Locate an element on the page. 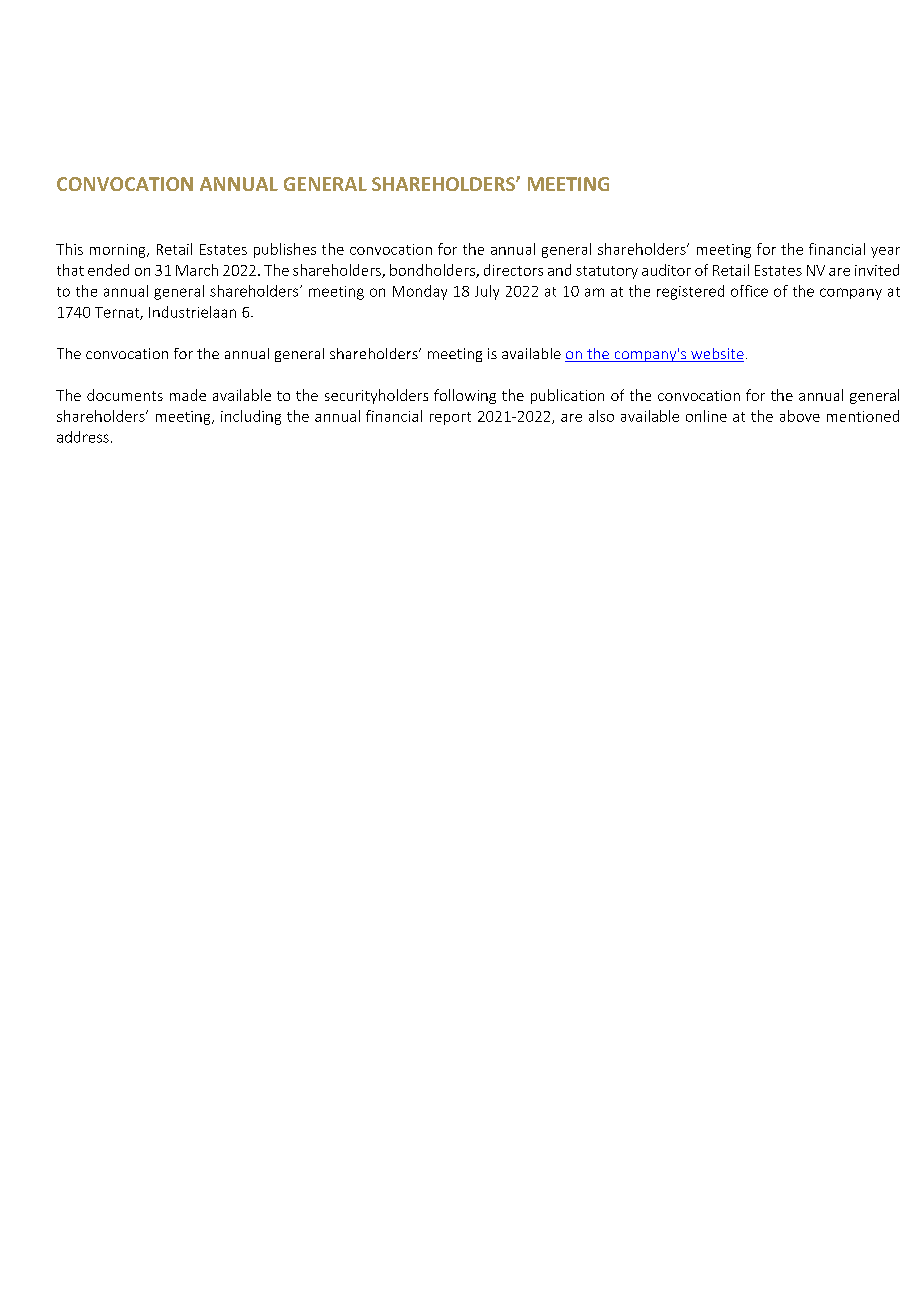  directors is located at coordinates (513, 270).
